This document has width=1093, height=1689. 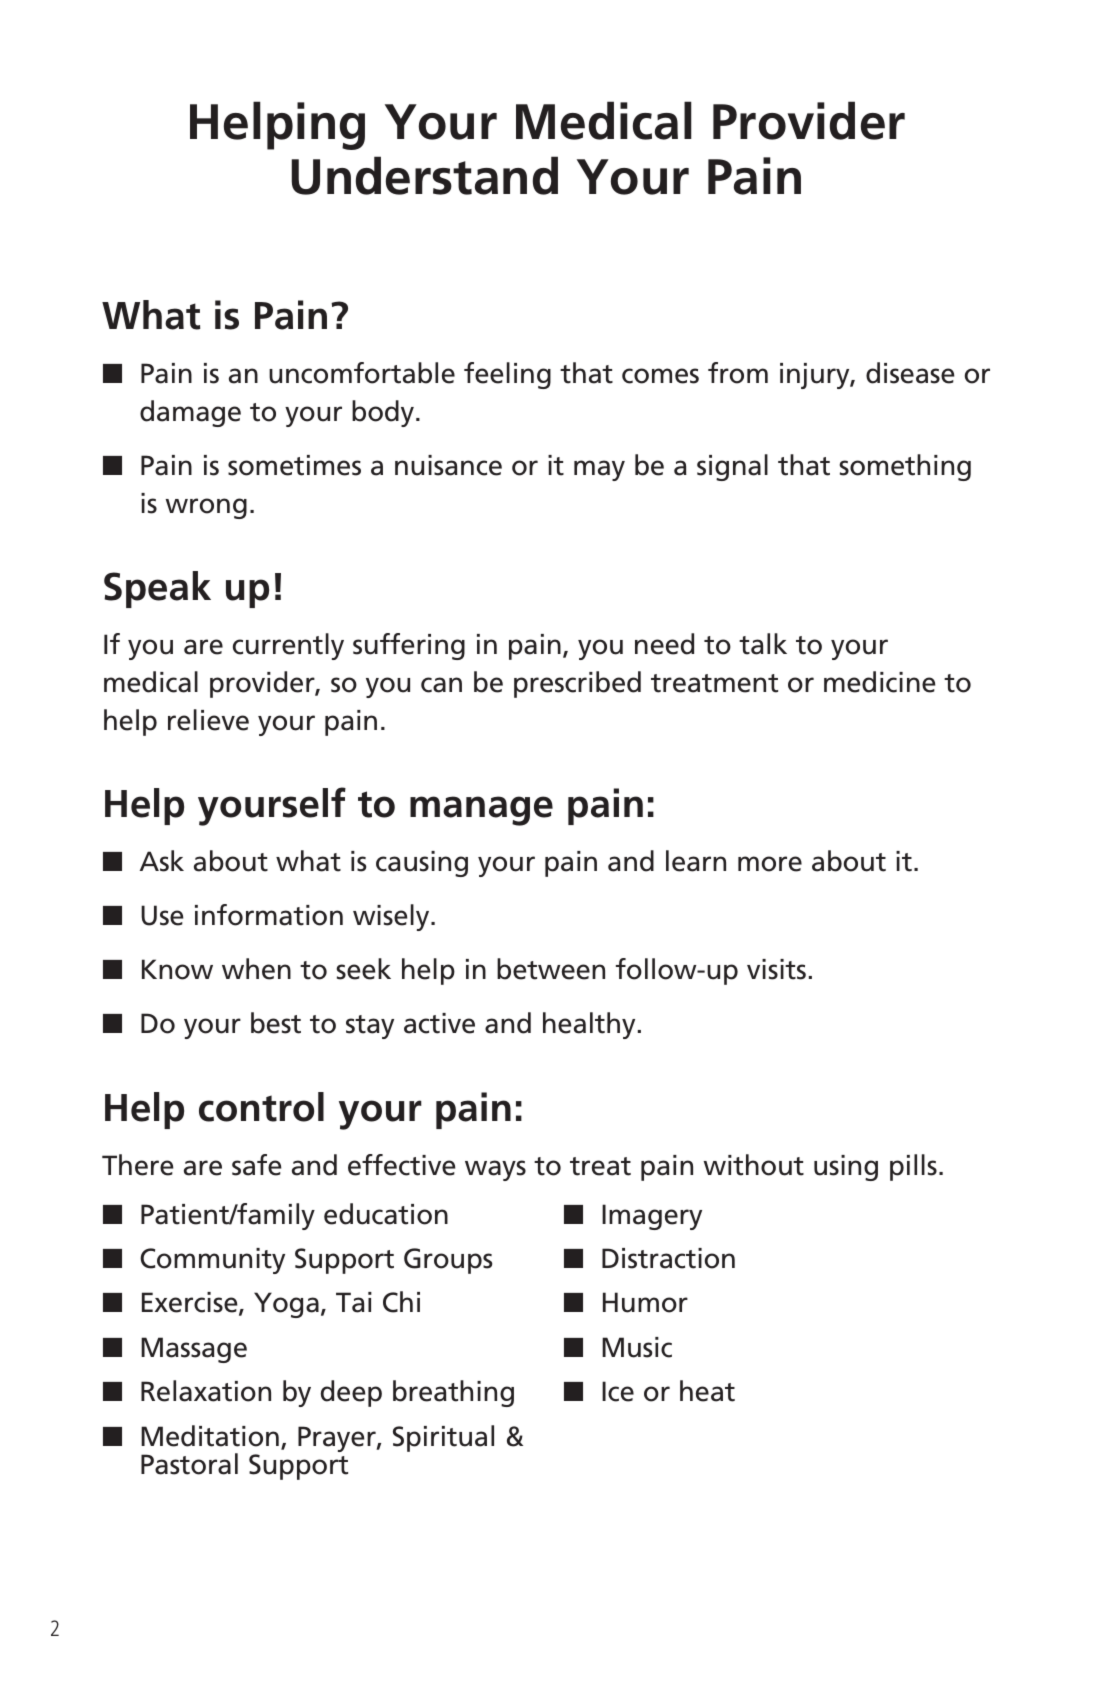 What do you see at coordinates (162, 861) in the document?
I see `Ask` at bounding box center [162, 861].
